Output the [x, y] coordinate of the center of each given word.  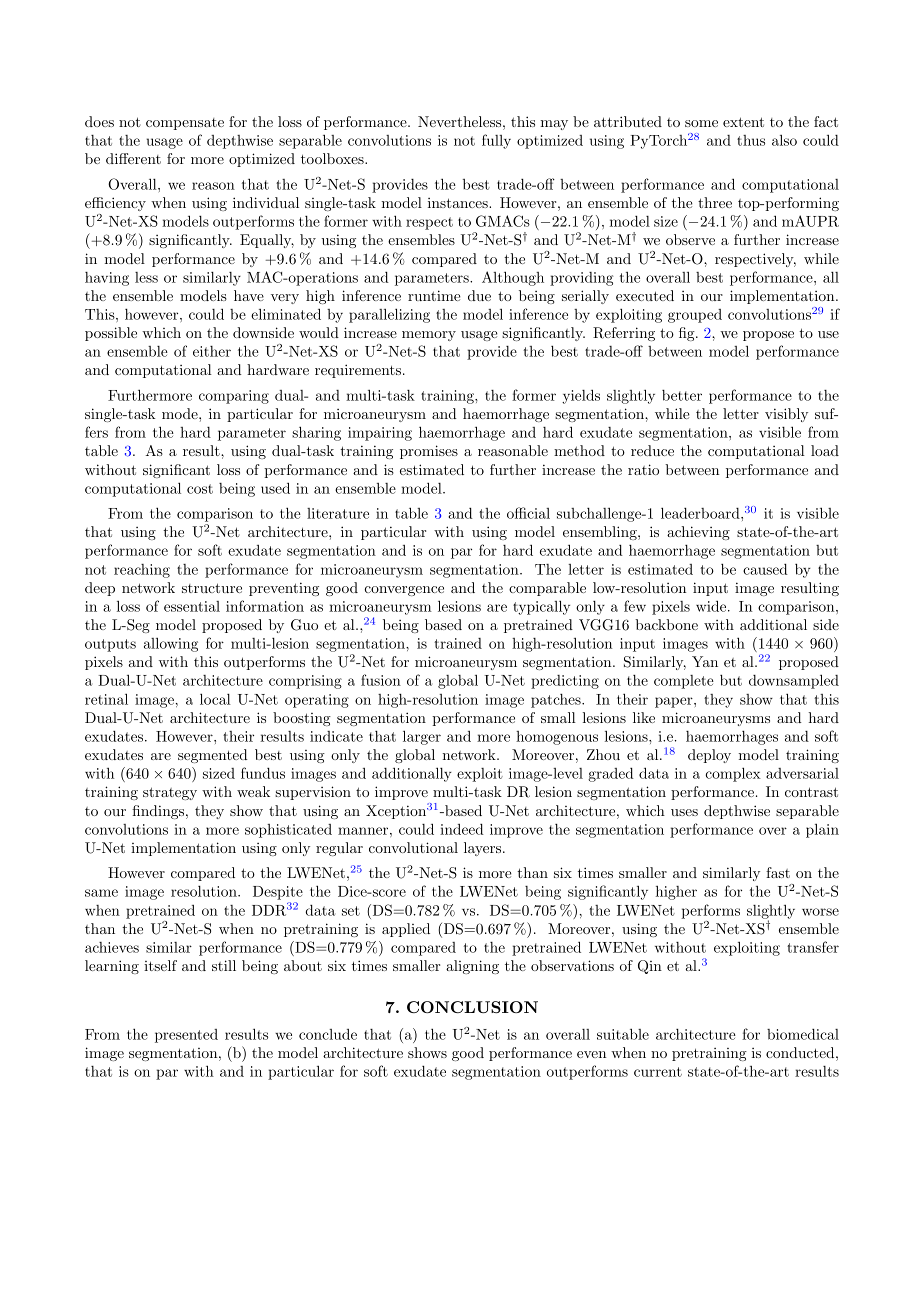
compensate [185, 124]
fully [496, 141]
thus [751, 140]
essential [192, 606]
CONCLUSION [472, 1007]
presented [186, 1036]
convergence [404, 591]
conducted [800, 1052]
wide [711, 606]
